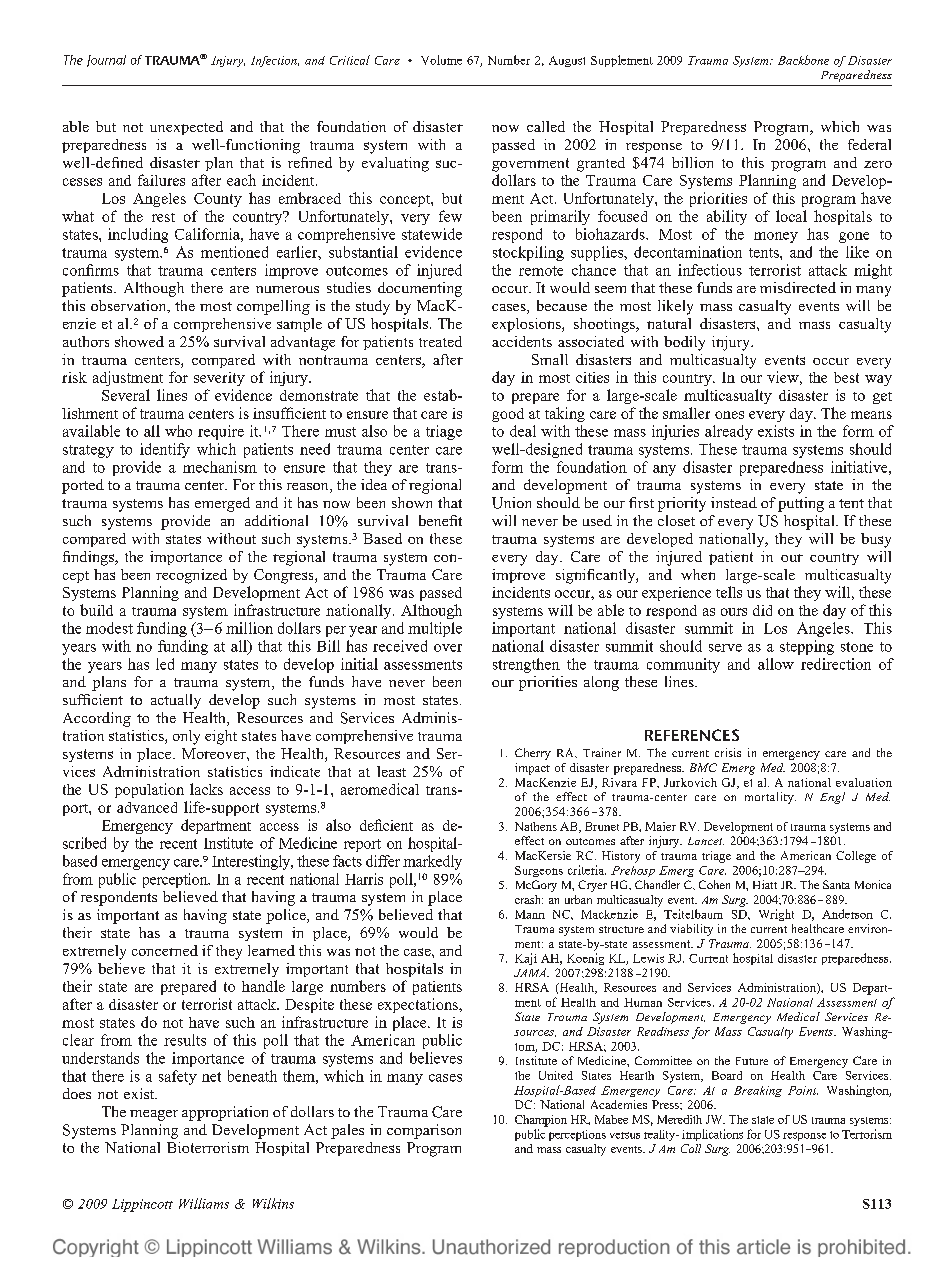 This screenshot has width=952, height=1275. What do you see at coordinates (832, 798) in the screenshot?
I see `Engl` at bounding box center [832, 798].
